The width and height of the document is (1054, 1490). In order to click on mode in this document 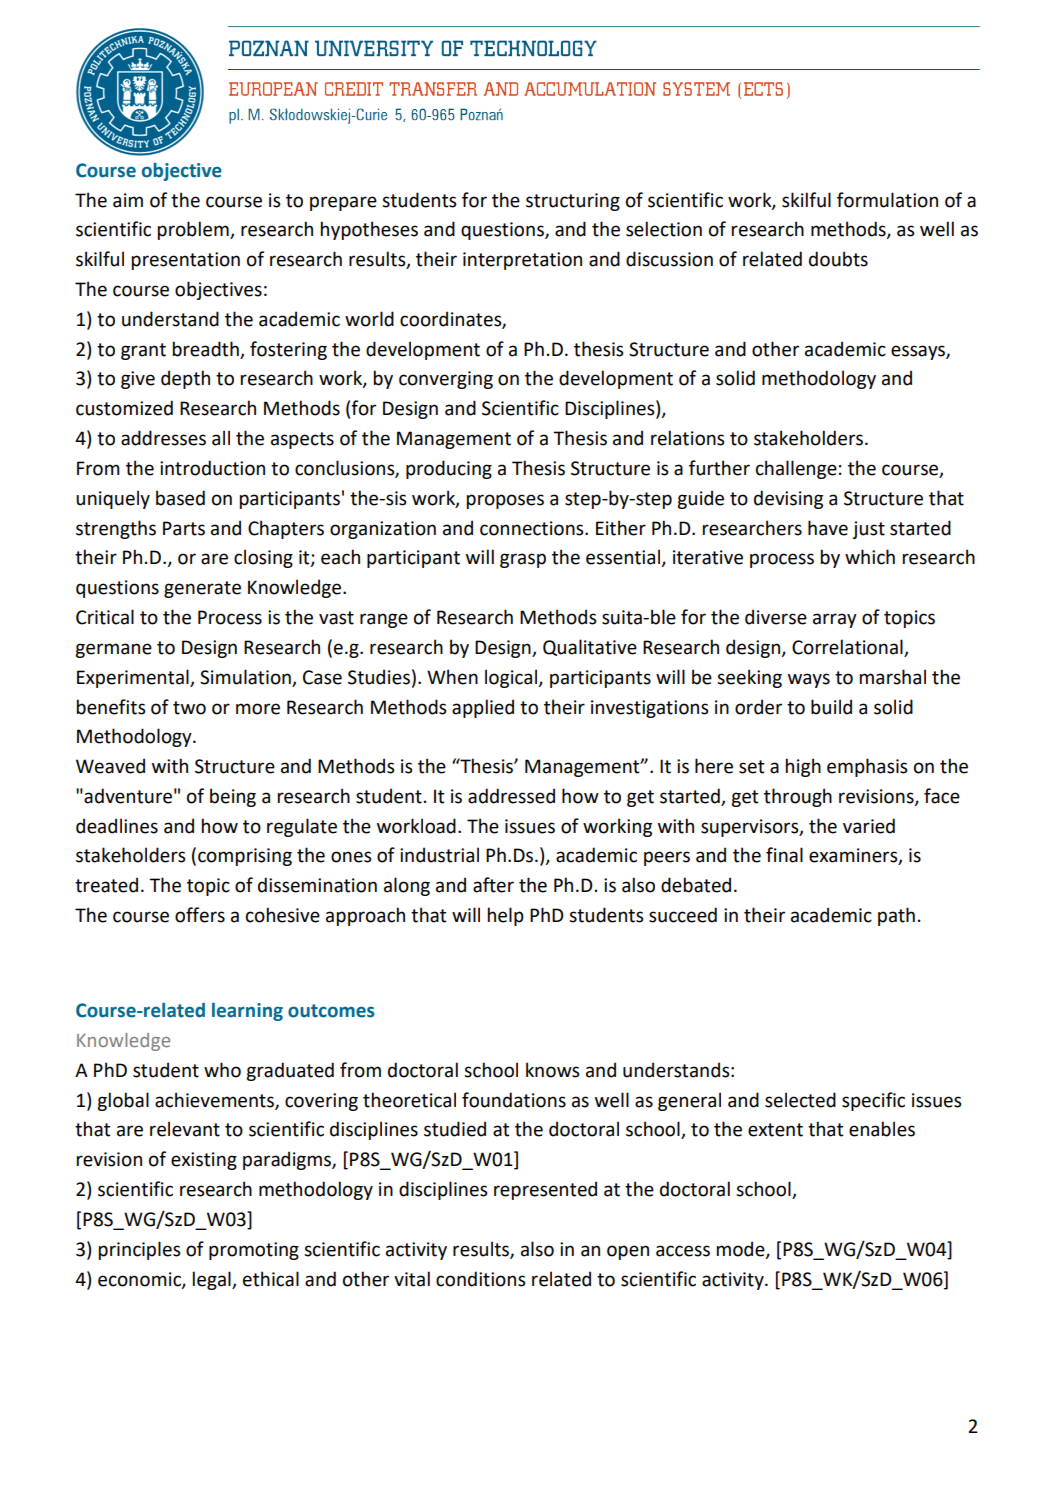, I will do `click(742, 1249)`.
